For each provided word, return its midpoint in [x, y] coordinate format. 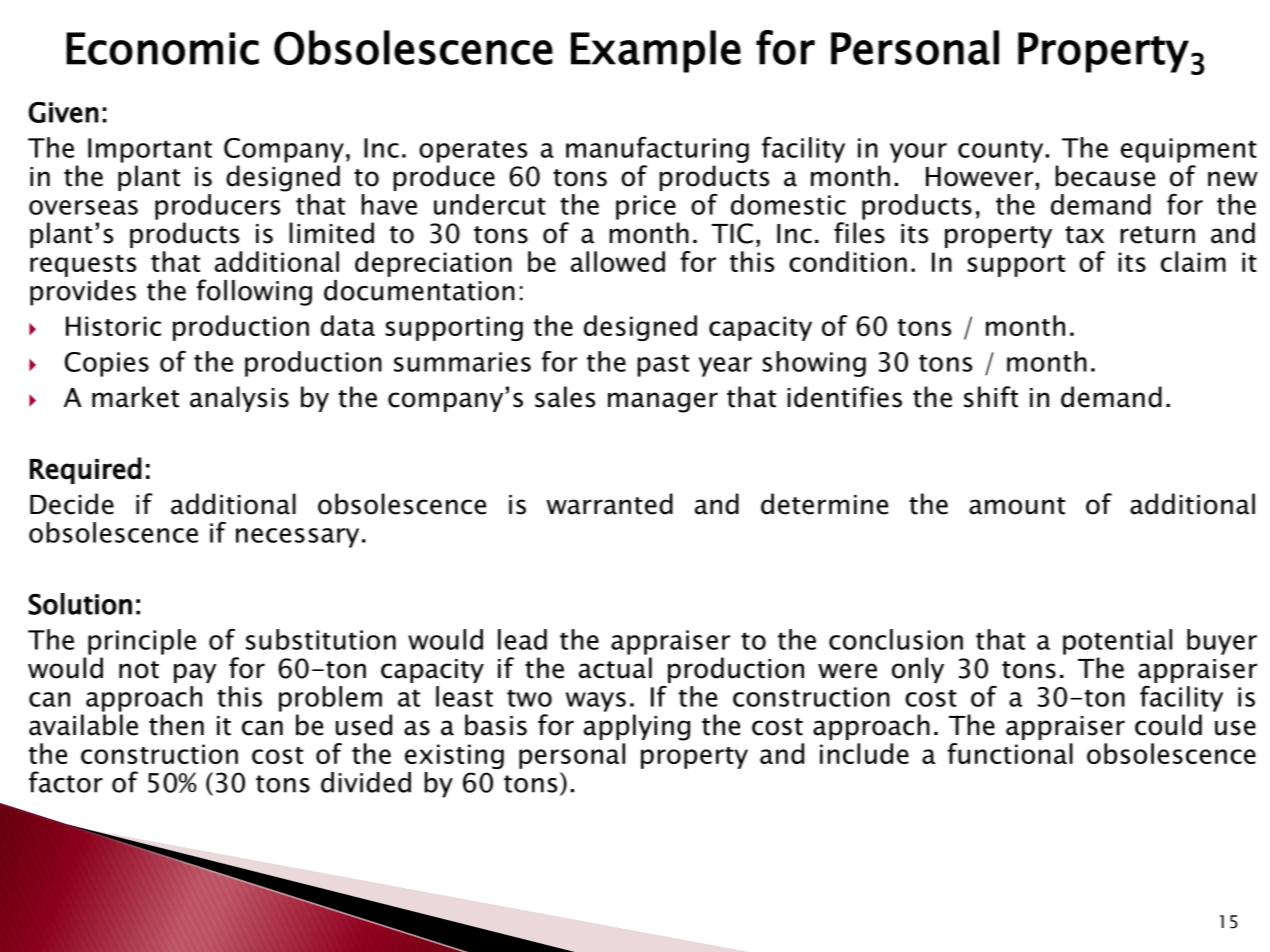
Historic [113, 326]
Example [656, 51]
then [176, 725]
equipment [1189, 150]
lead [522, 639]
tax [1084, 235]
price [646, 207]
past [663, 365]
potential [1117, 642]
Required [86, 470]
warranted [609, 504]
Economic [162, 48]
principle [142, 642]
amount [1017, 506]
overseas [83, 207]
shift [991, 397]
